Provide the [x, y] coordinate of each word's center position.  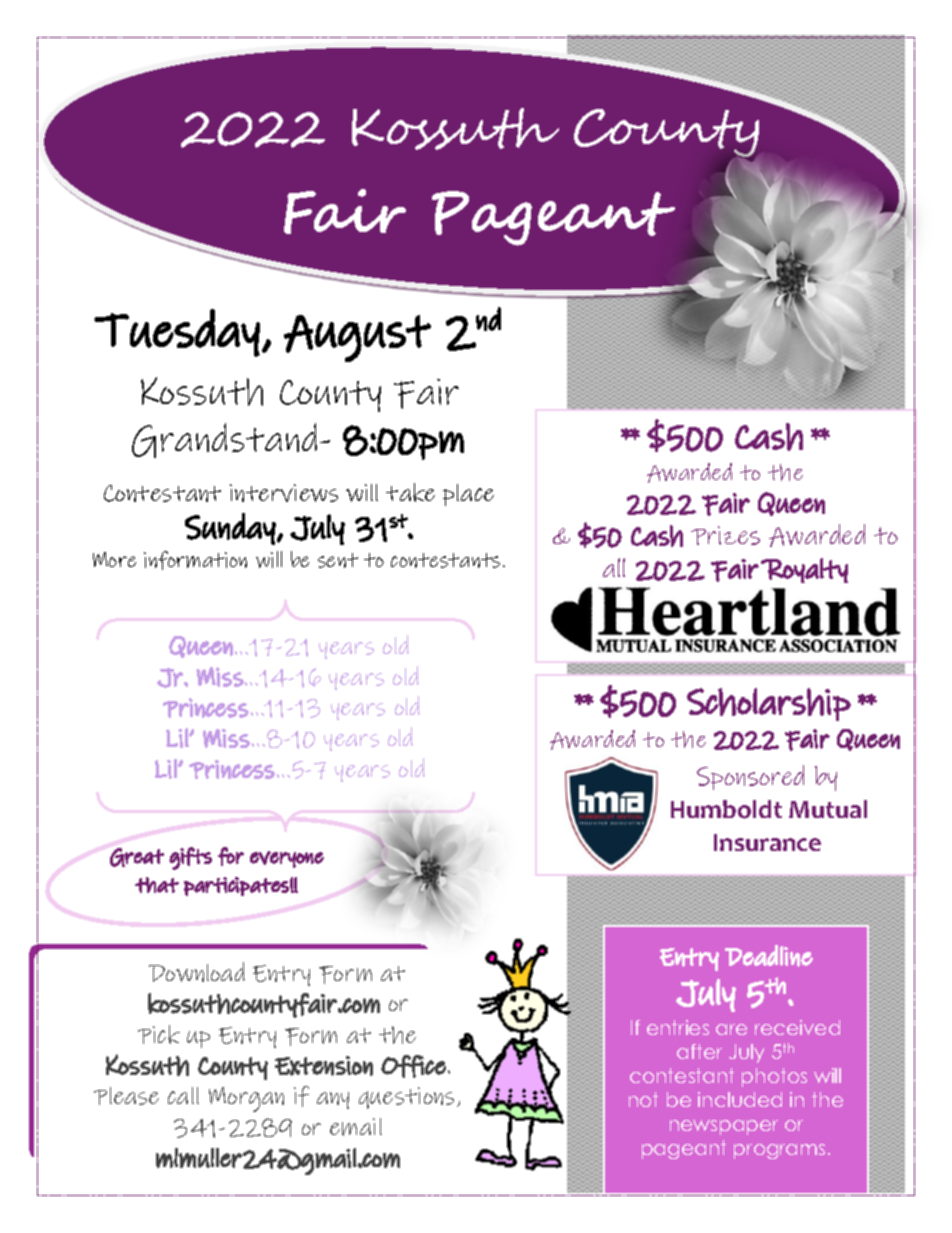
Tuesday [177, 333]
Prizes [725, 535]
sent [338, 560]
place [468, 495]
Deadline [769, 956]
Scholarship [769, 704]
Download [197, 972]
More [114, 559]
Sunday [230, 529]
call [183, 1095]
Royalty [804, 570]
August [357, 338]
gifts [190, 858]
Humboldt [726, 809]
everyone [287, 859]
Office [413, 1066]
